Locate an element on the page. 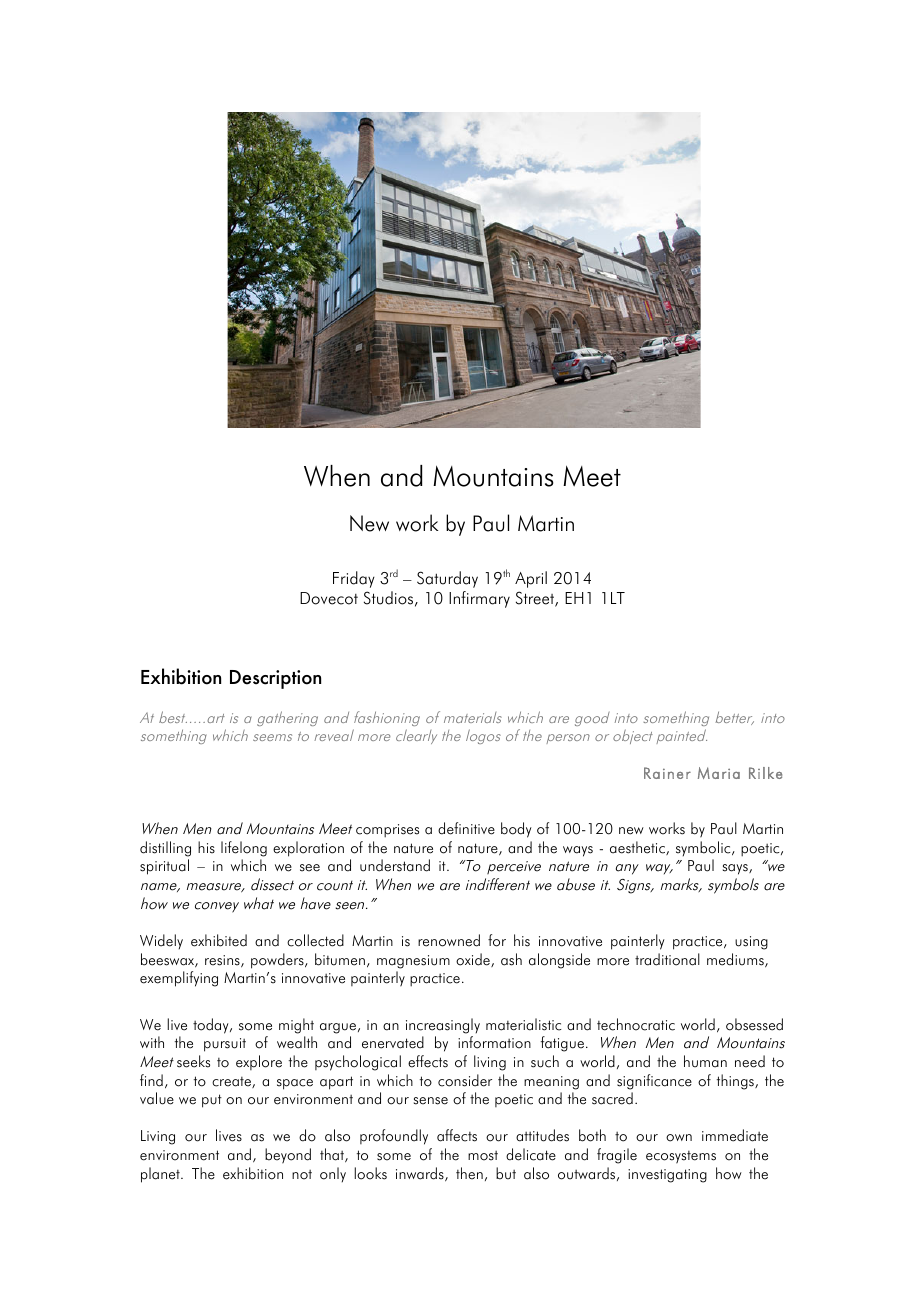  understand is located at coordinates (395, 865).
